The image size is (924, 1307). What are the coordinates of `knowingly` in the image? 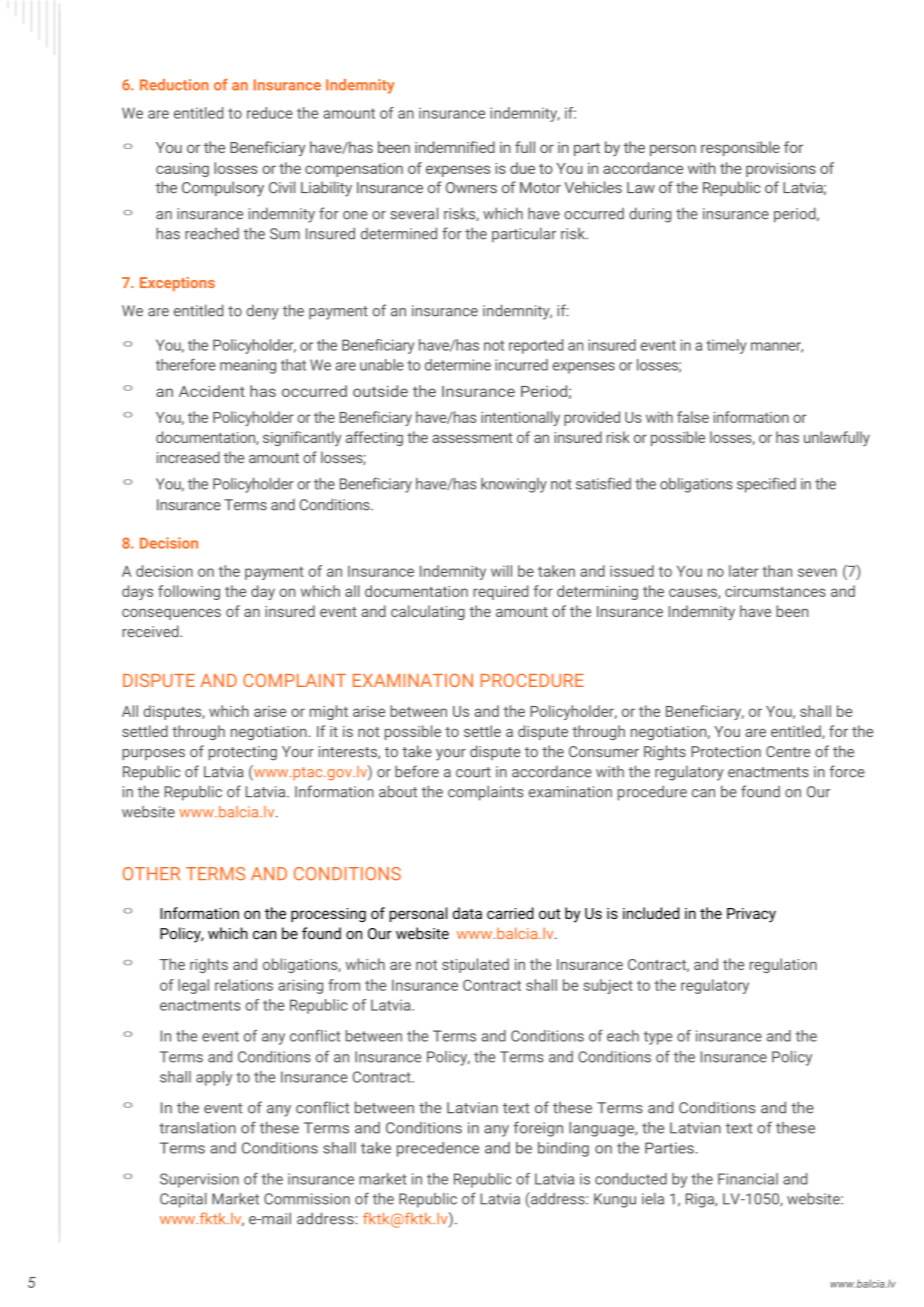 It's located at (514, 485).
